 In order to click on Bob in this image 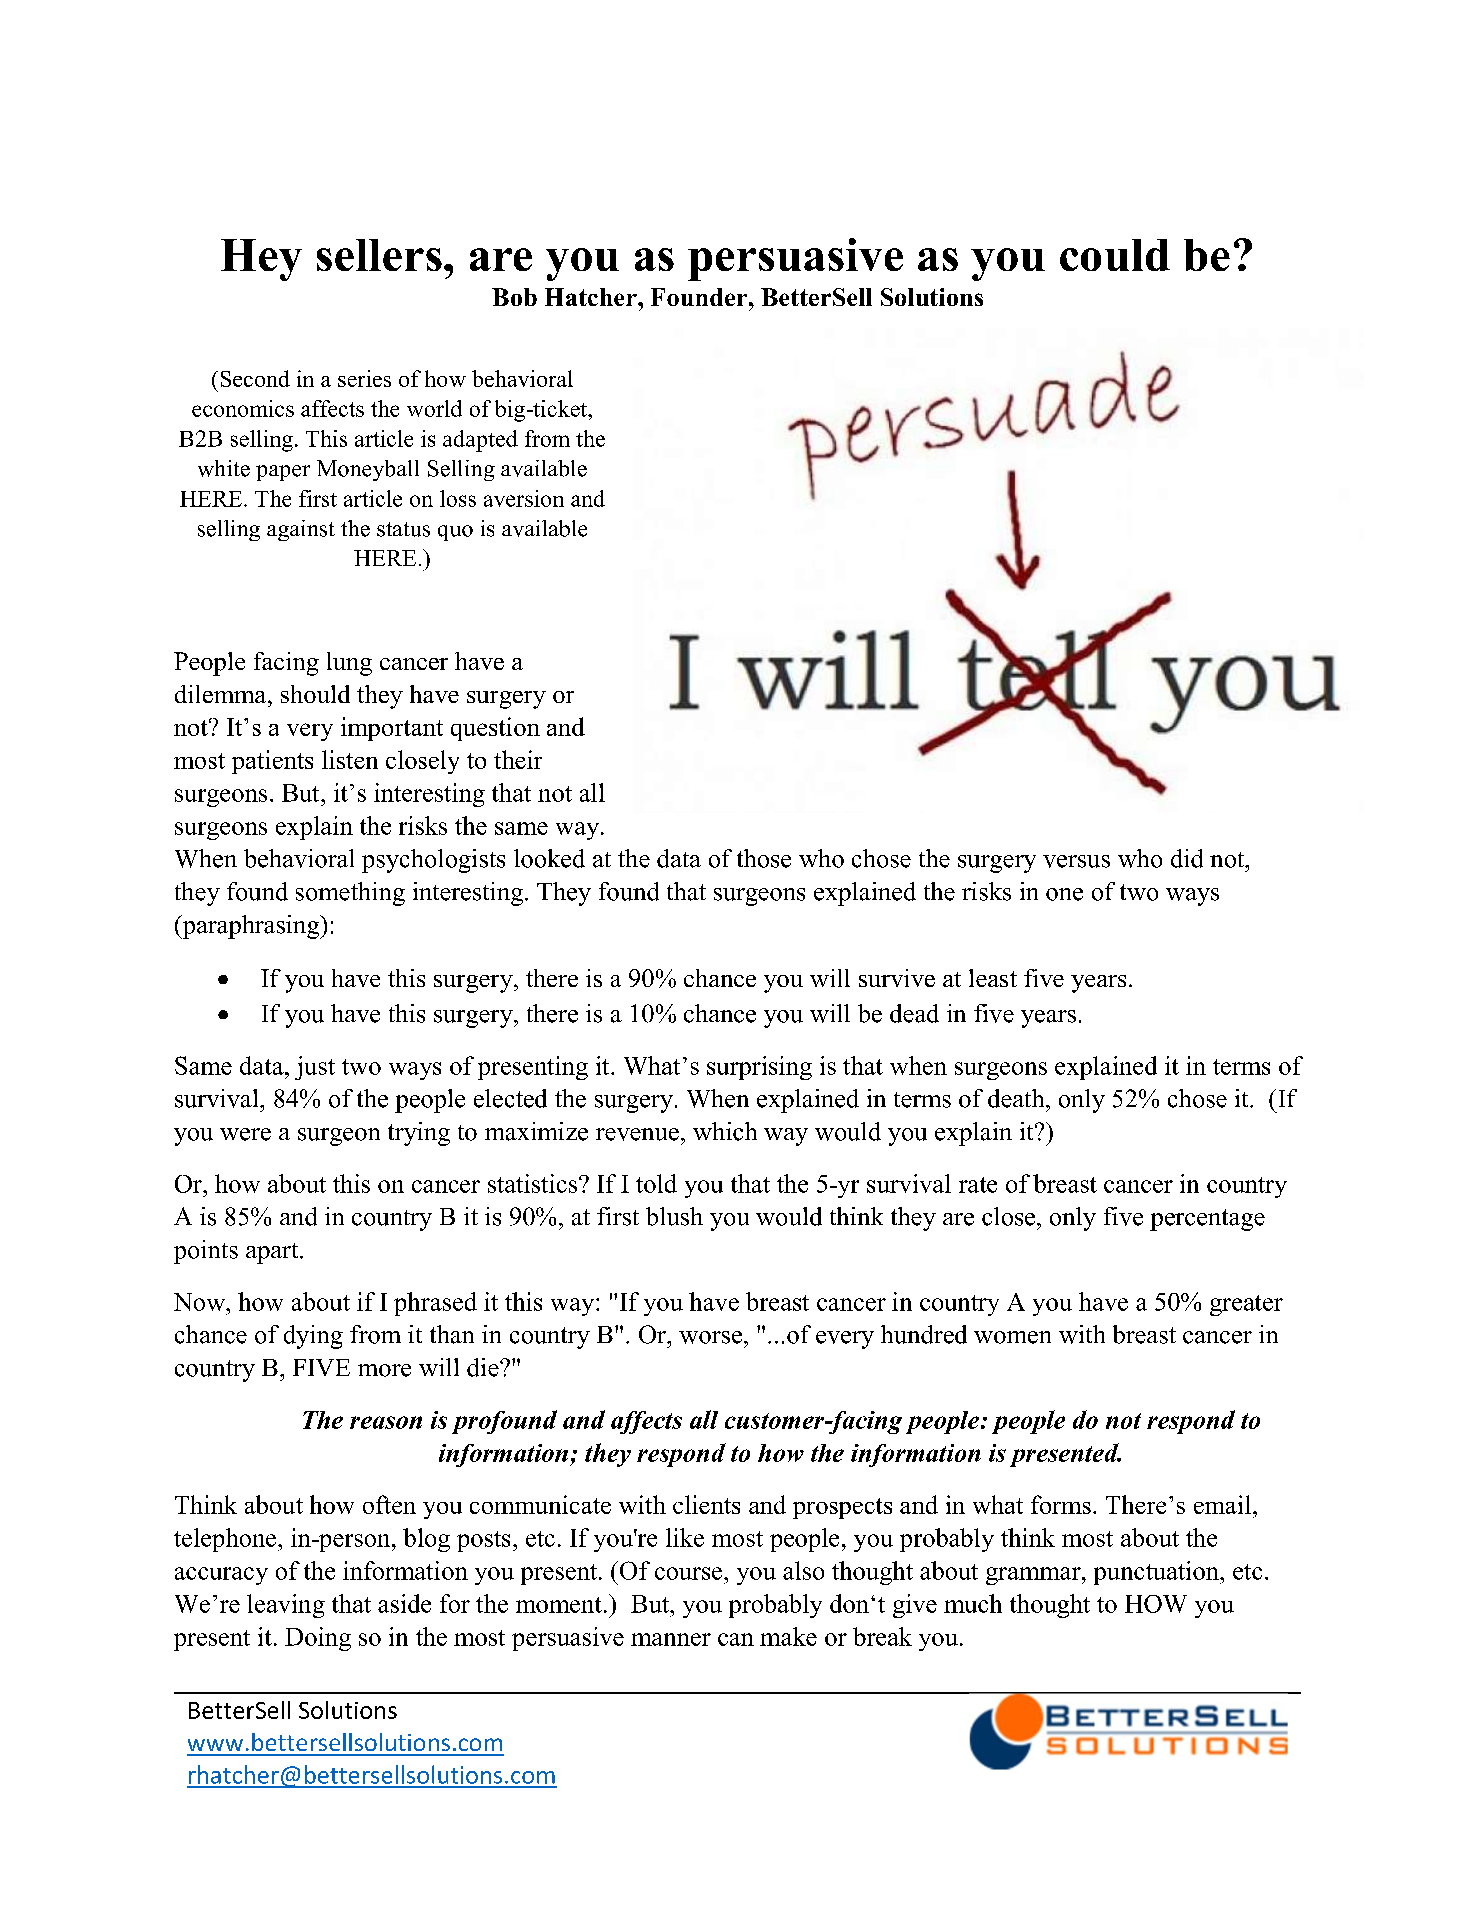, I will do `click(514, 297)`.
